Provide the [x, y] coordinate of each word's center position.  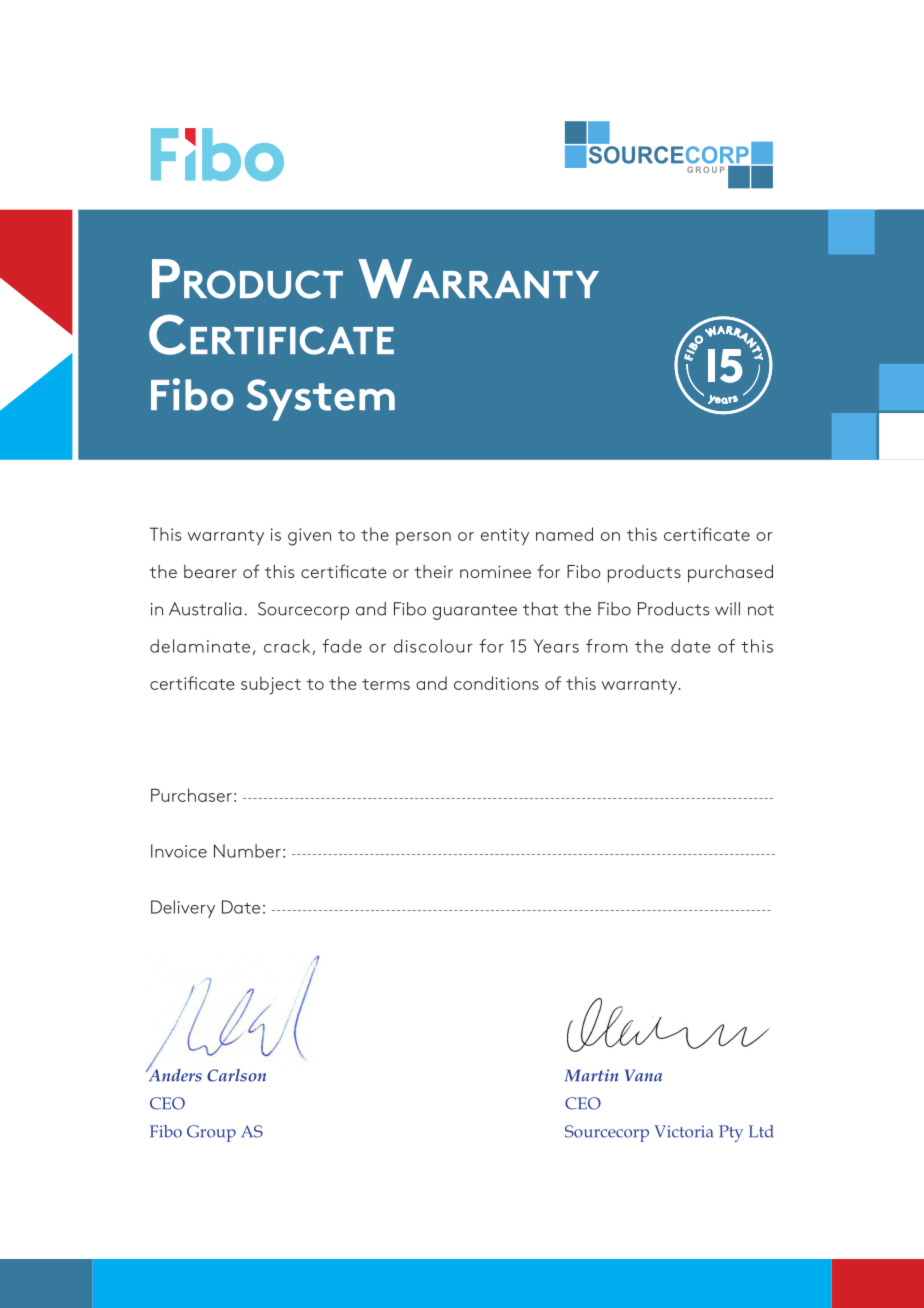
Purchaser [191, 795]
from [606, 646]
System [320, 400]
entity [505, 536]
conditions [496, 683]
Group [211, 1133]
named [564, 534]
